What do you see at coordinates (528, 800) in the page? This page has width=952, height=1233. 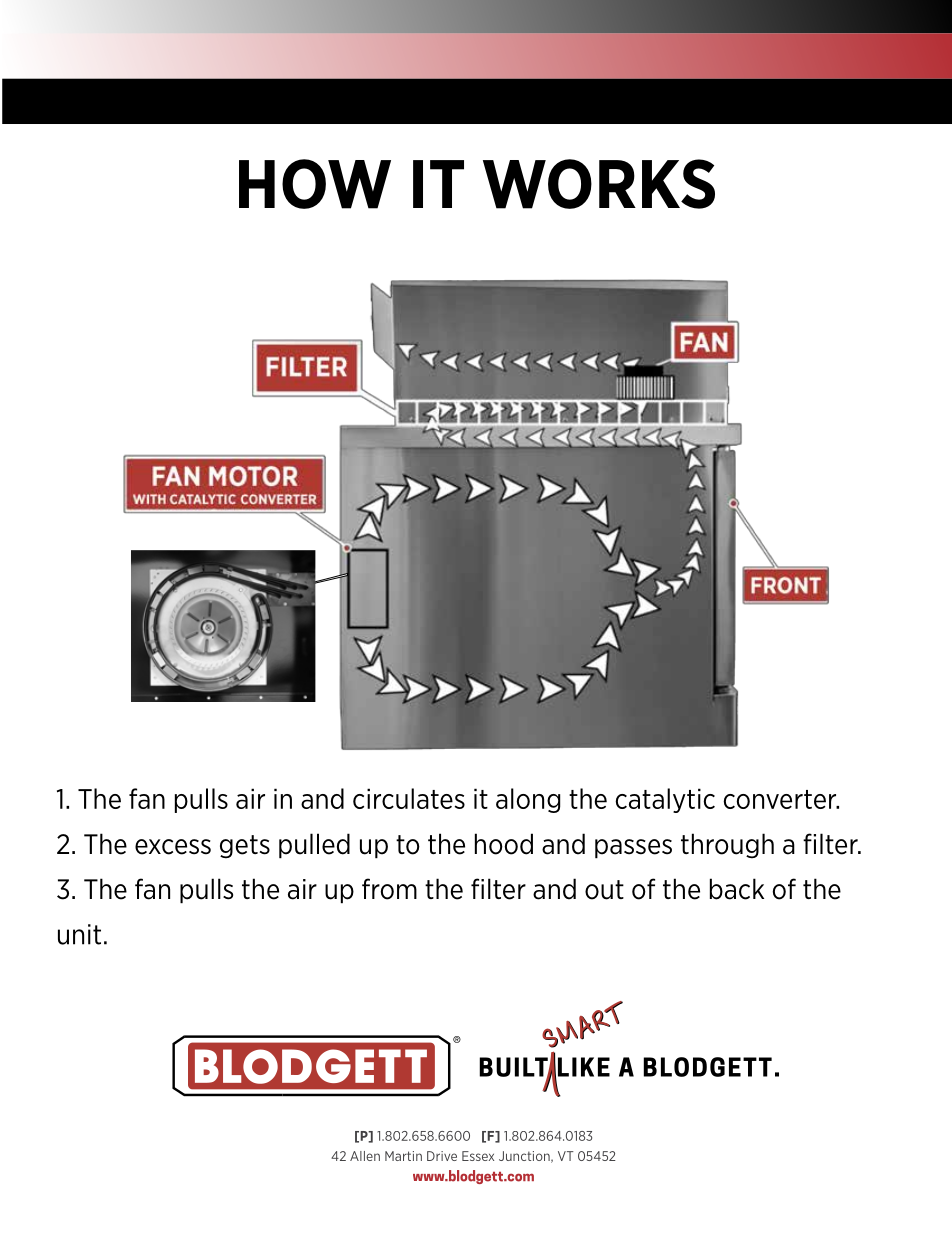 I see `along` at bounding box center [528, 800].
